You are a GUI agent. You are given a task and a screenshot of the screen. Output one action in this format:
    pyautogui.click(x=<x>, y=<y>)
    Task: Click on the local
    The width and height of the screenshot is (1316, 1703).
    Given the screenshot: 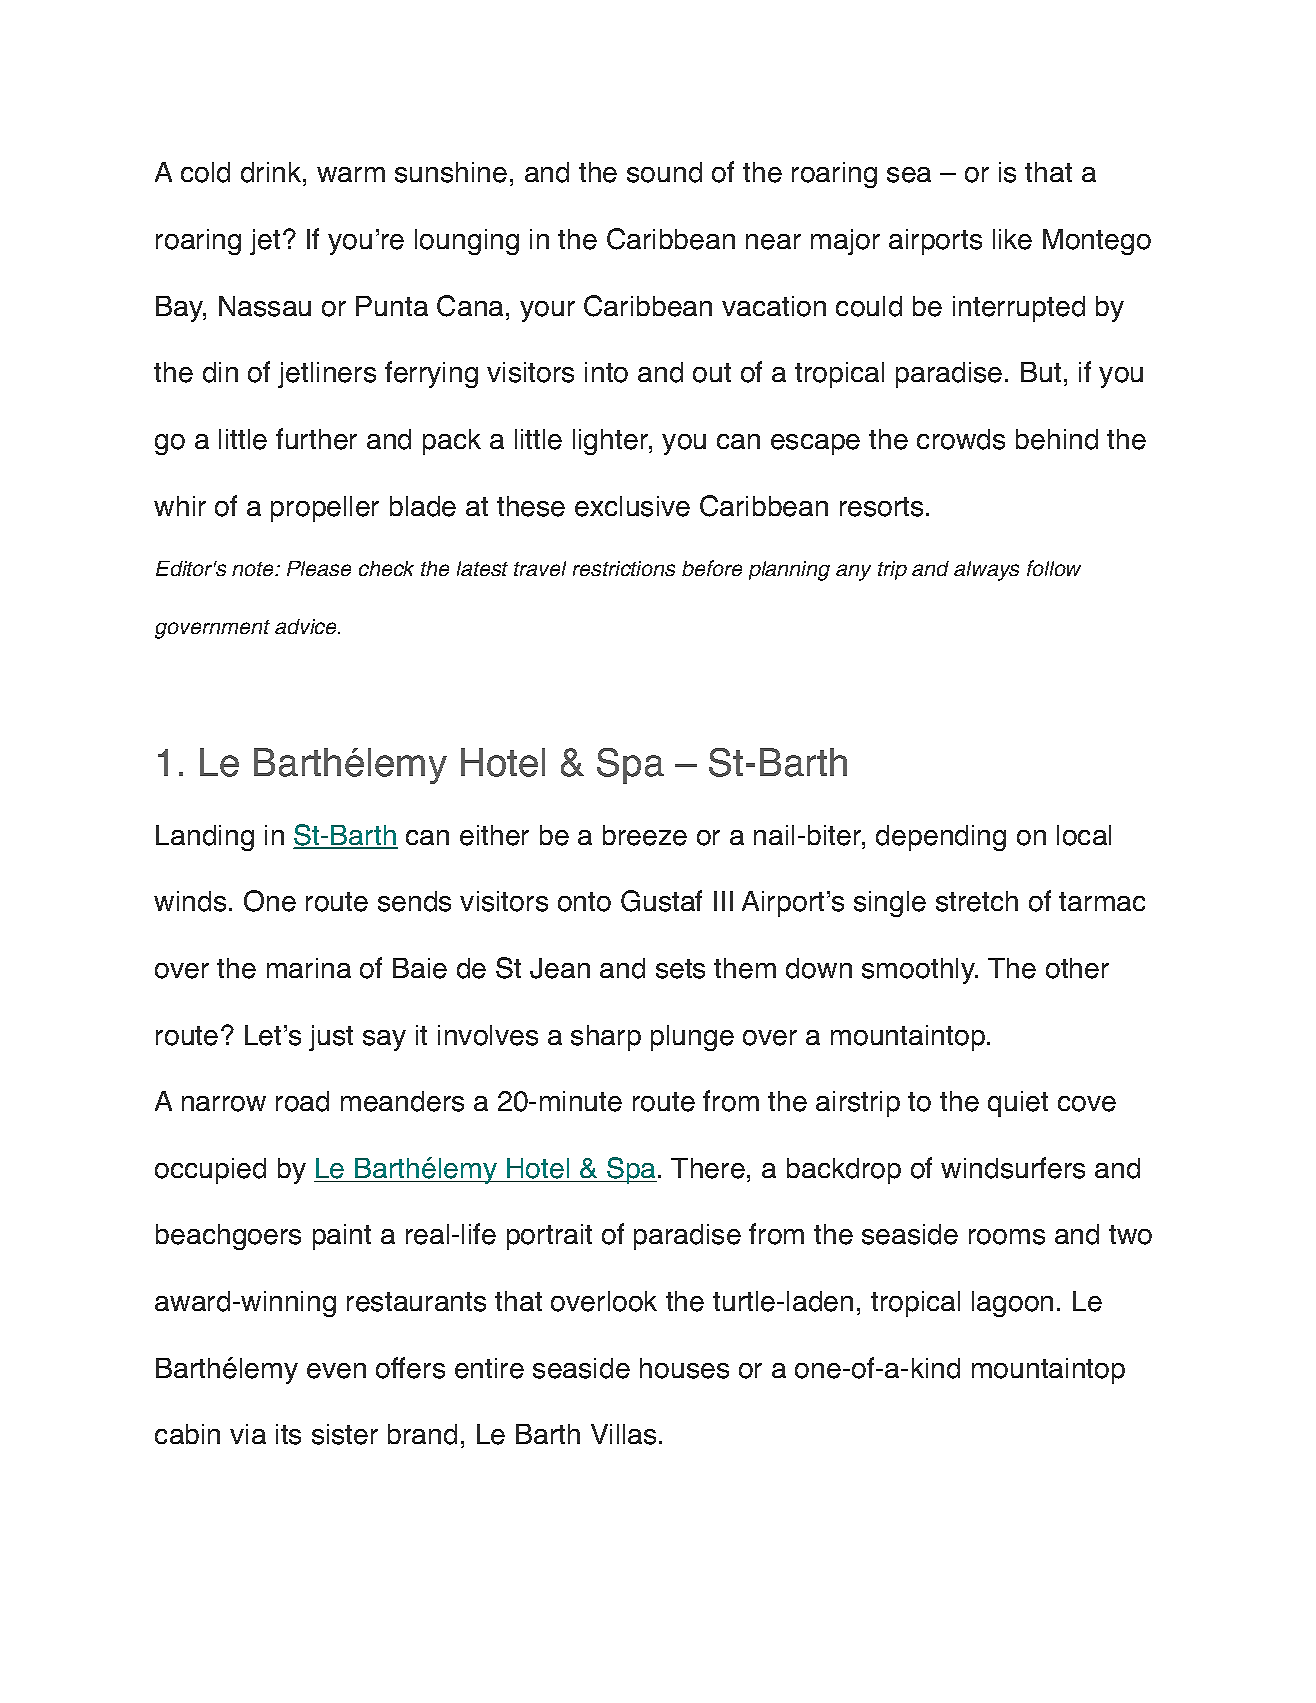 What is the action you would take?
    pyautogui.click(x=1084, y=835)
